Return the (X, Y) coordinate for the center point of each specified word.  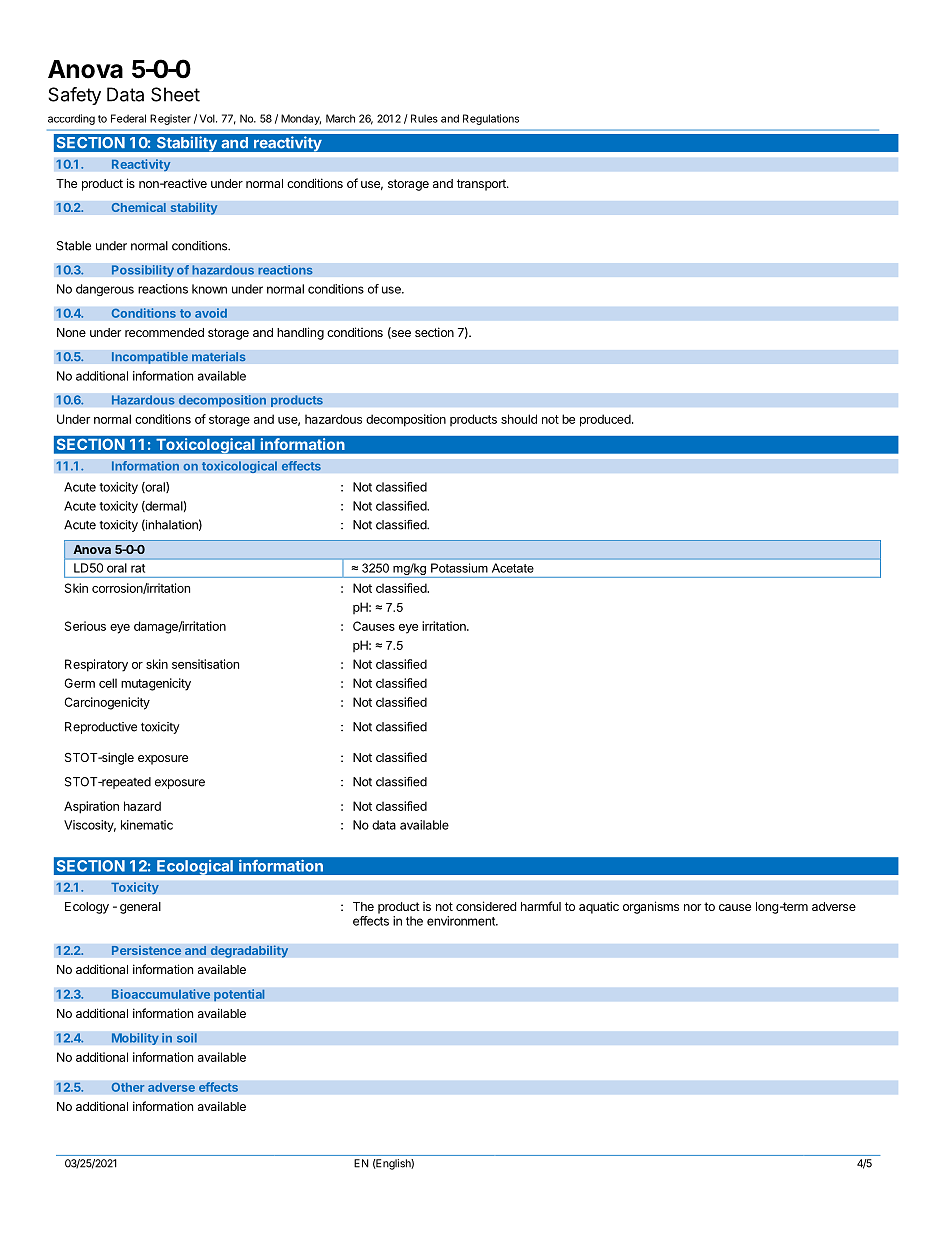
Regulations (491, 119)
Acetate (513, 568)
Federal (128, 118)
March (340, 118)
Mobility (135, 1039)
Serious (85, 626)
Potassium (459, 568)
